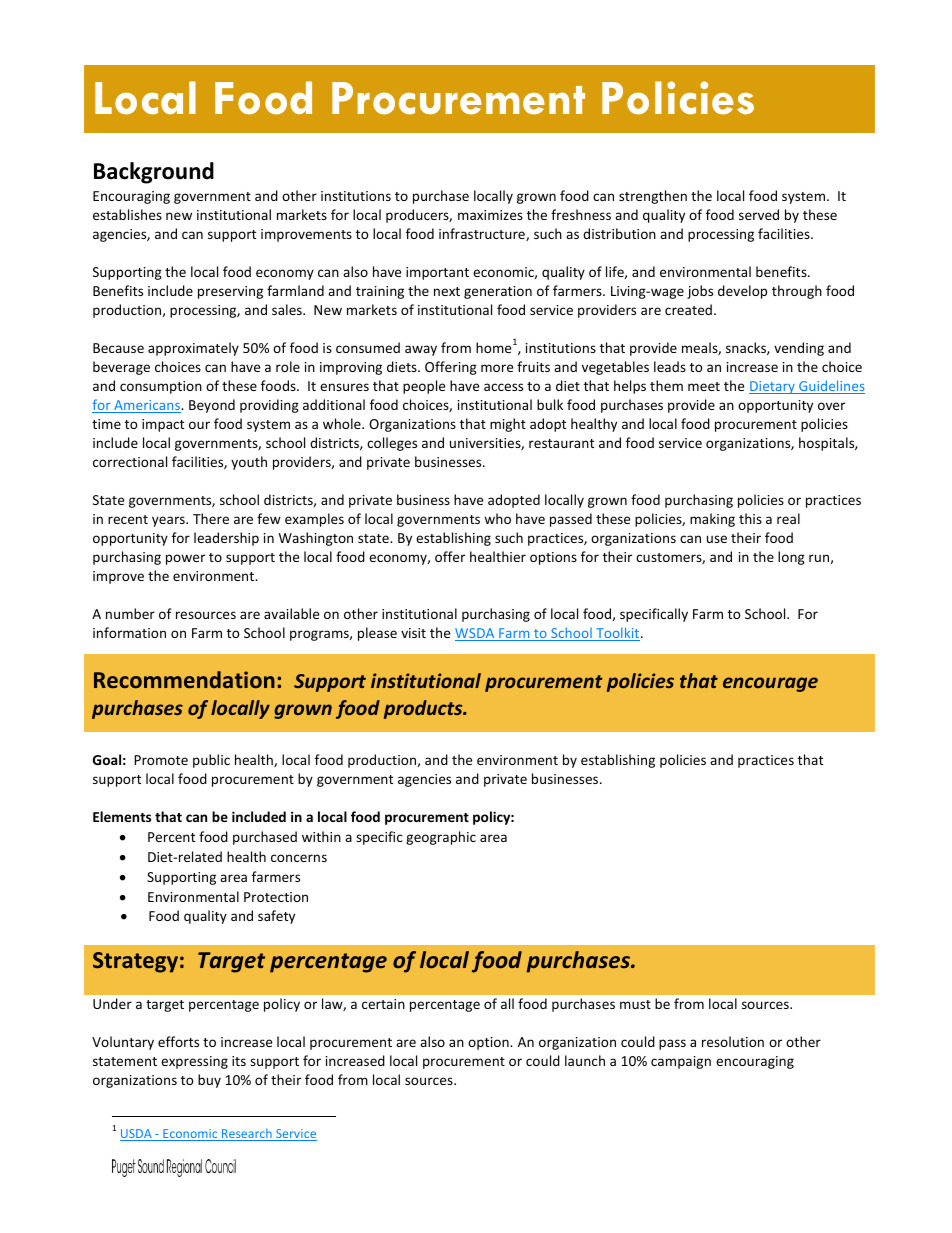 The width and height of the image is (952, 1233). I want to click on encourage, so click(770, 684).
